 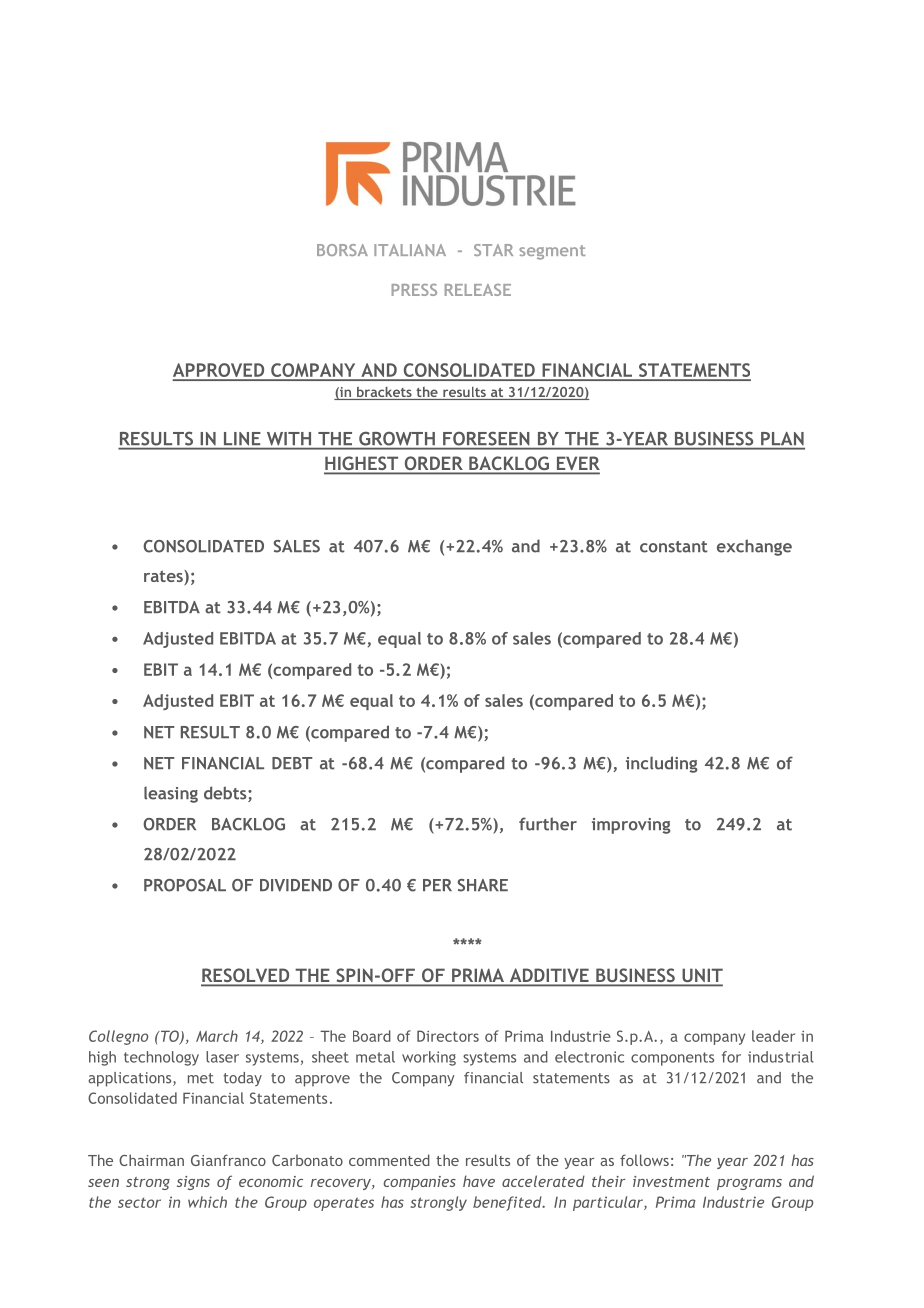 What do you see at coordinates (552, 252) in the screenshot?
I see `segment` at bounding box center [552, 252].
